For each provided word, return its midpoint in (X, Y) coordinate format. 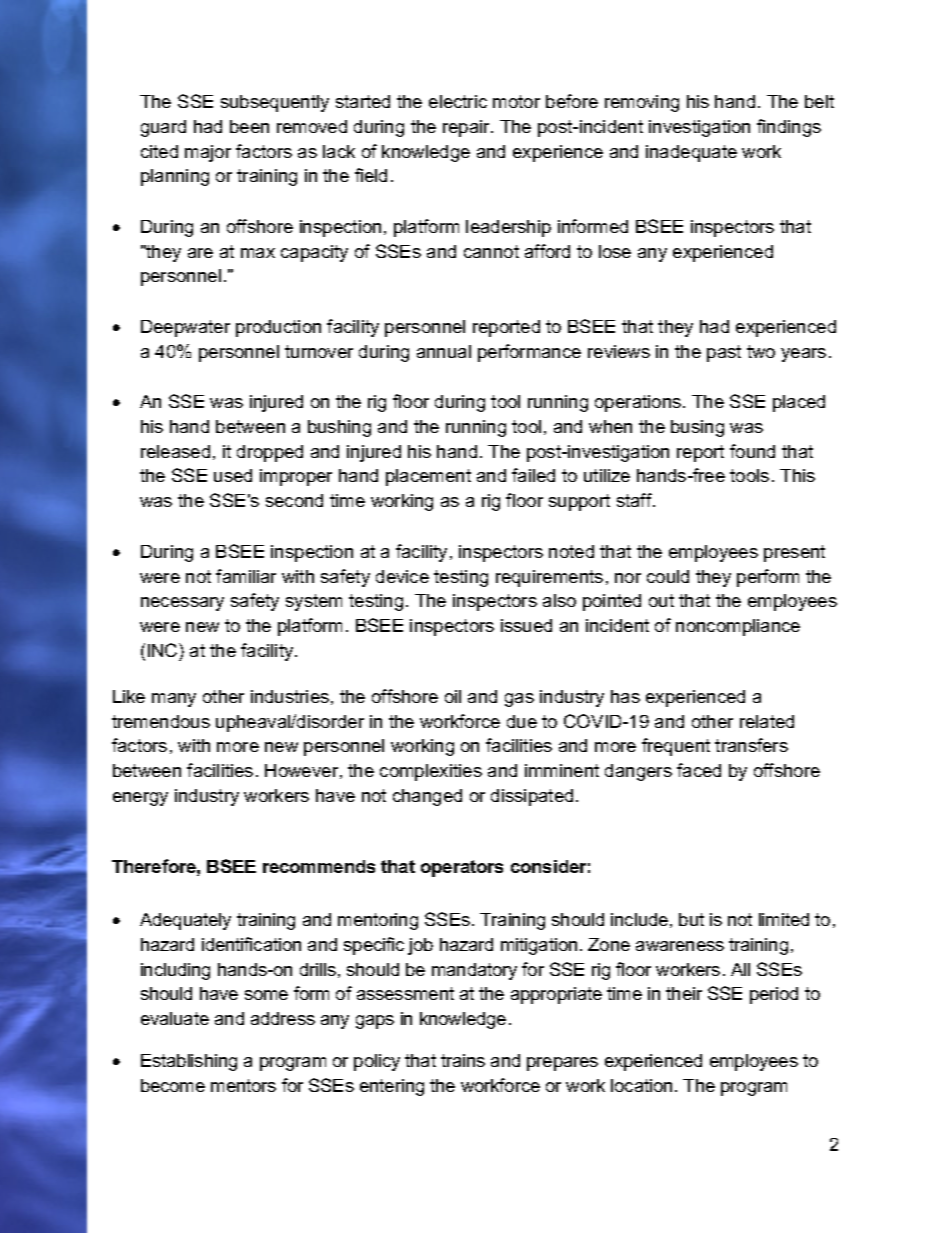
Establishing (189, 1062)
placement (428, 477)
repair (468, 128)
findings (789, 128)
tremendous (161, 721)
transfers (751, 745)
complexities (431, 772)
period (774, 995)
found (752, 451)
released (175, 451)
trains (463, 1060)
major (208, 153)
